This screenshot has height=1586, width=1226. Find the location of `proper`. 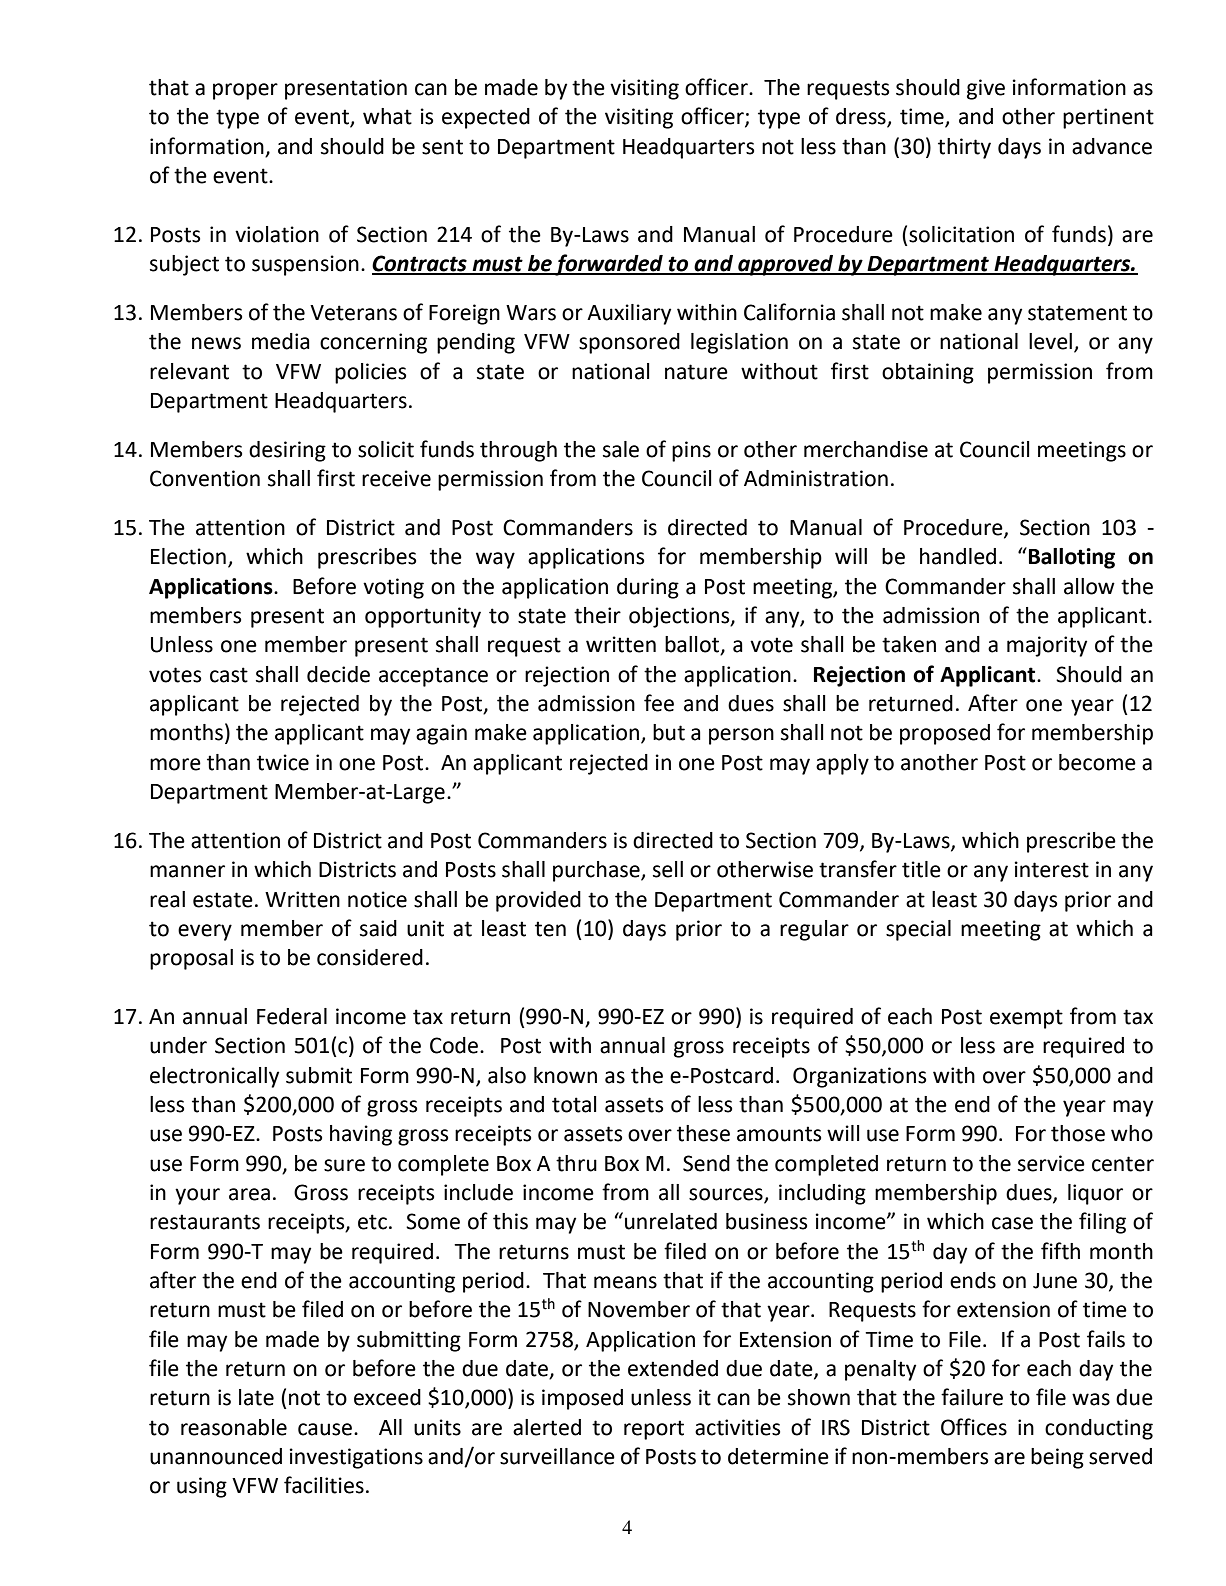

proper is located at coordinates (245, 91).
